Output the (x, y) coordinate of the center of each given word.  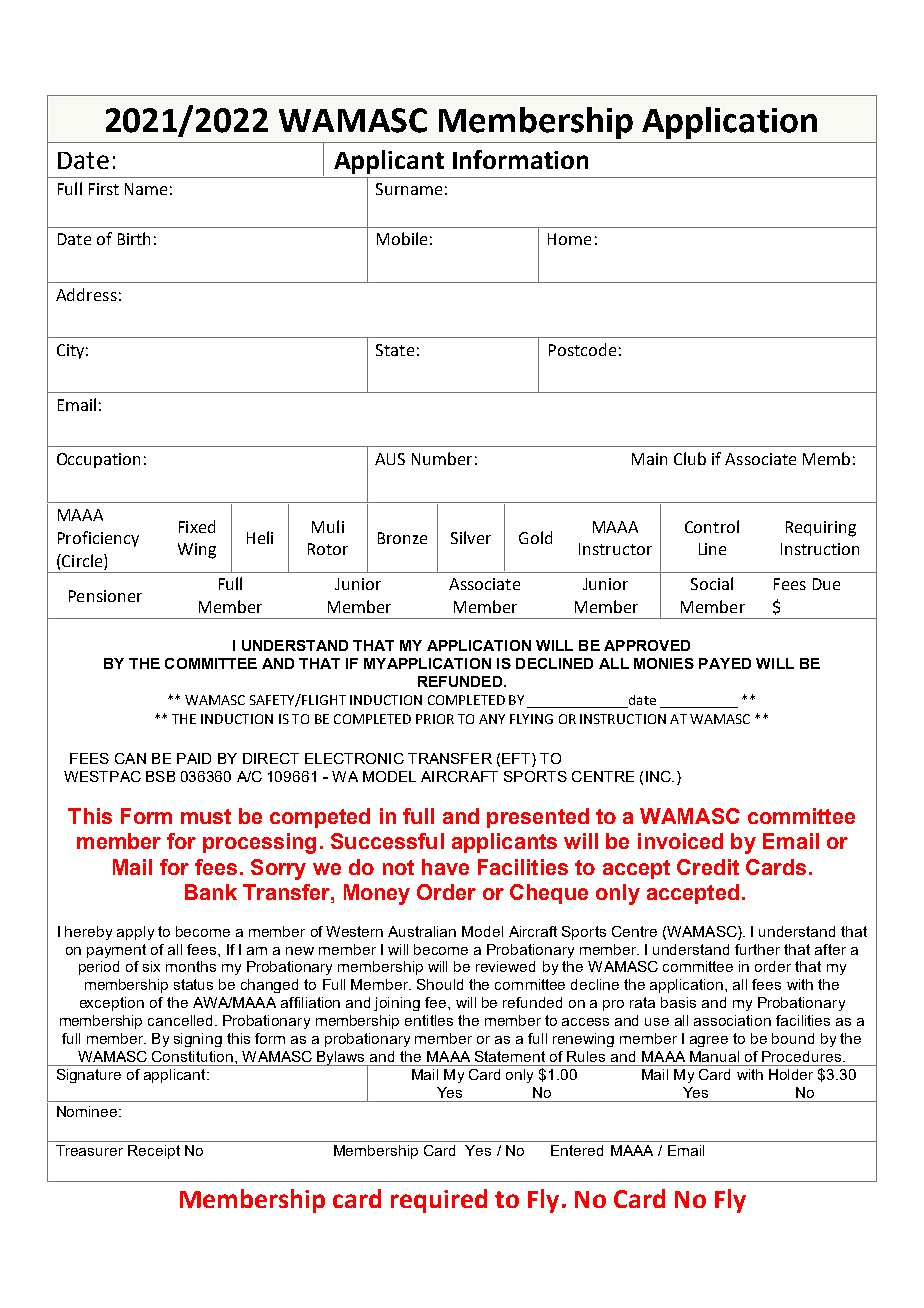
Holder (791, 1074)
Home (569, 239)
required (439, 1201)
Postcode (582, 349)
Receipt (154, 1152)
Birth (134, 238)
